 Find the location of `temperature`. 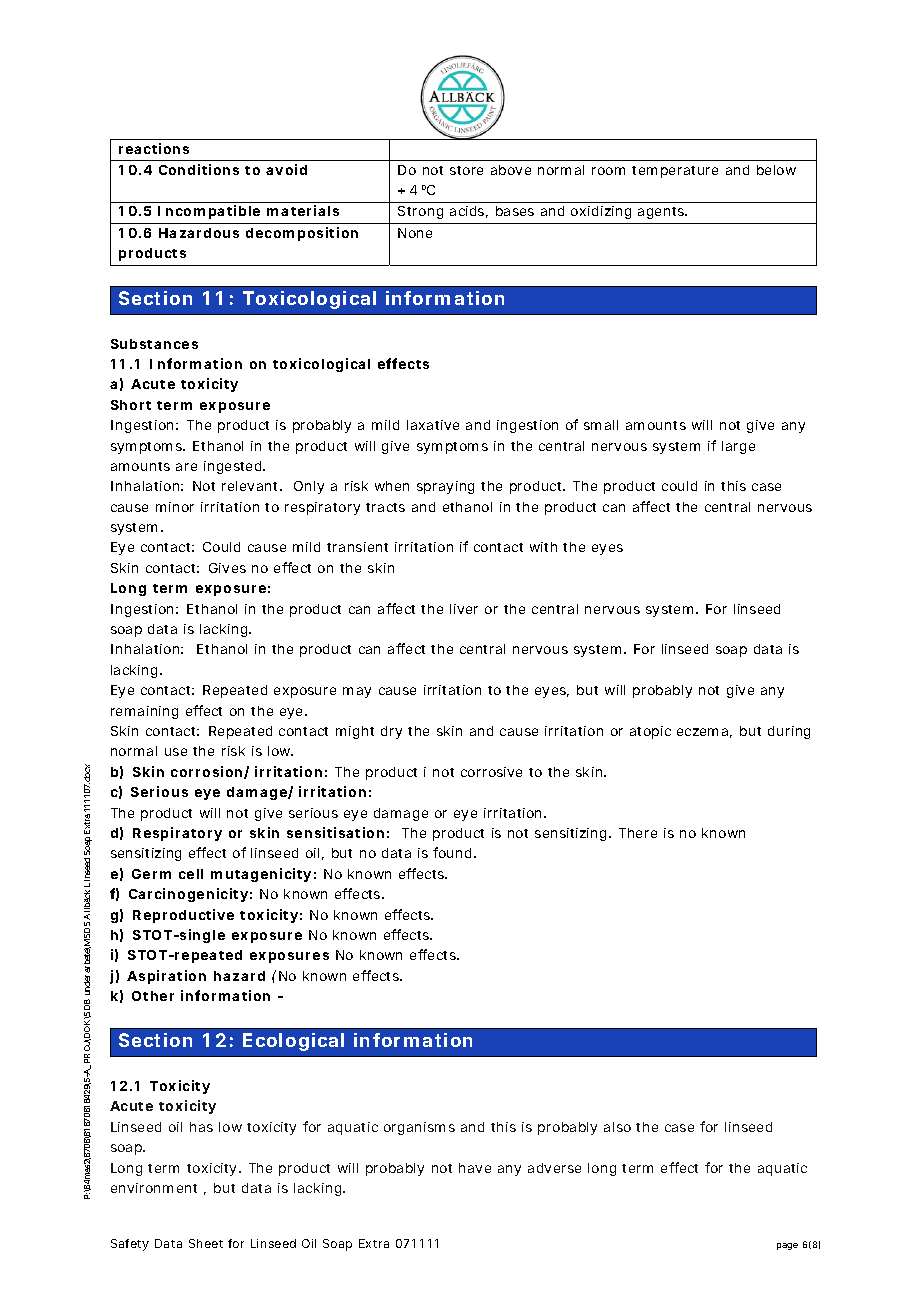

temperature is located at coordinates (675, 172).
